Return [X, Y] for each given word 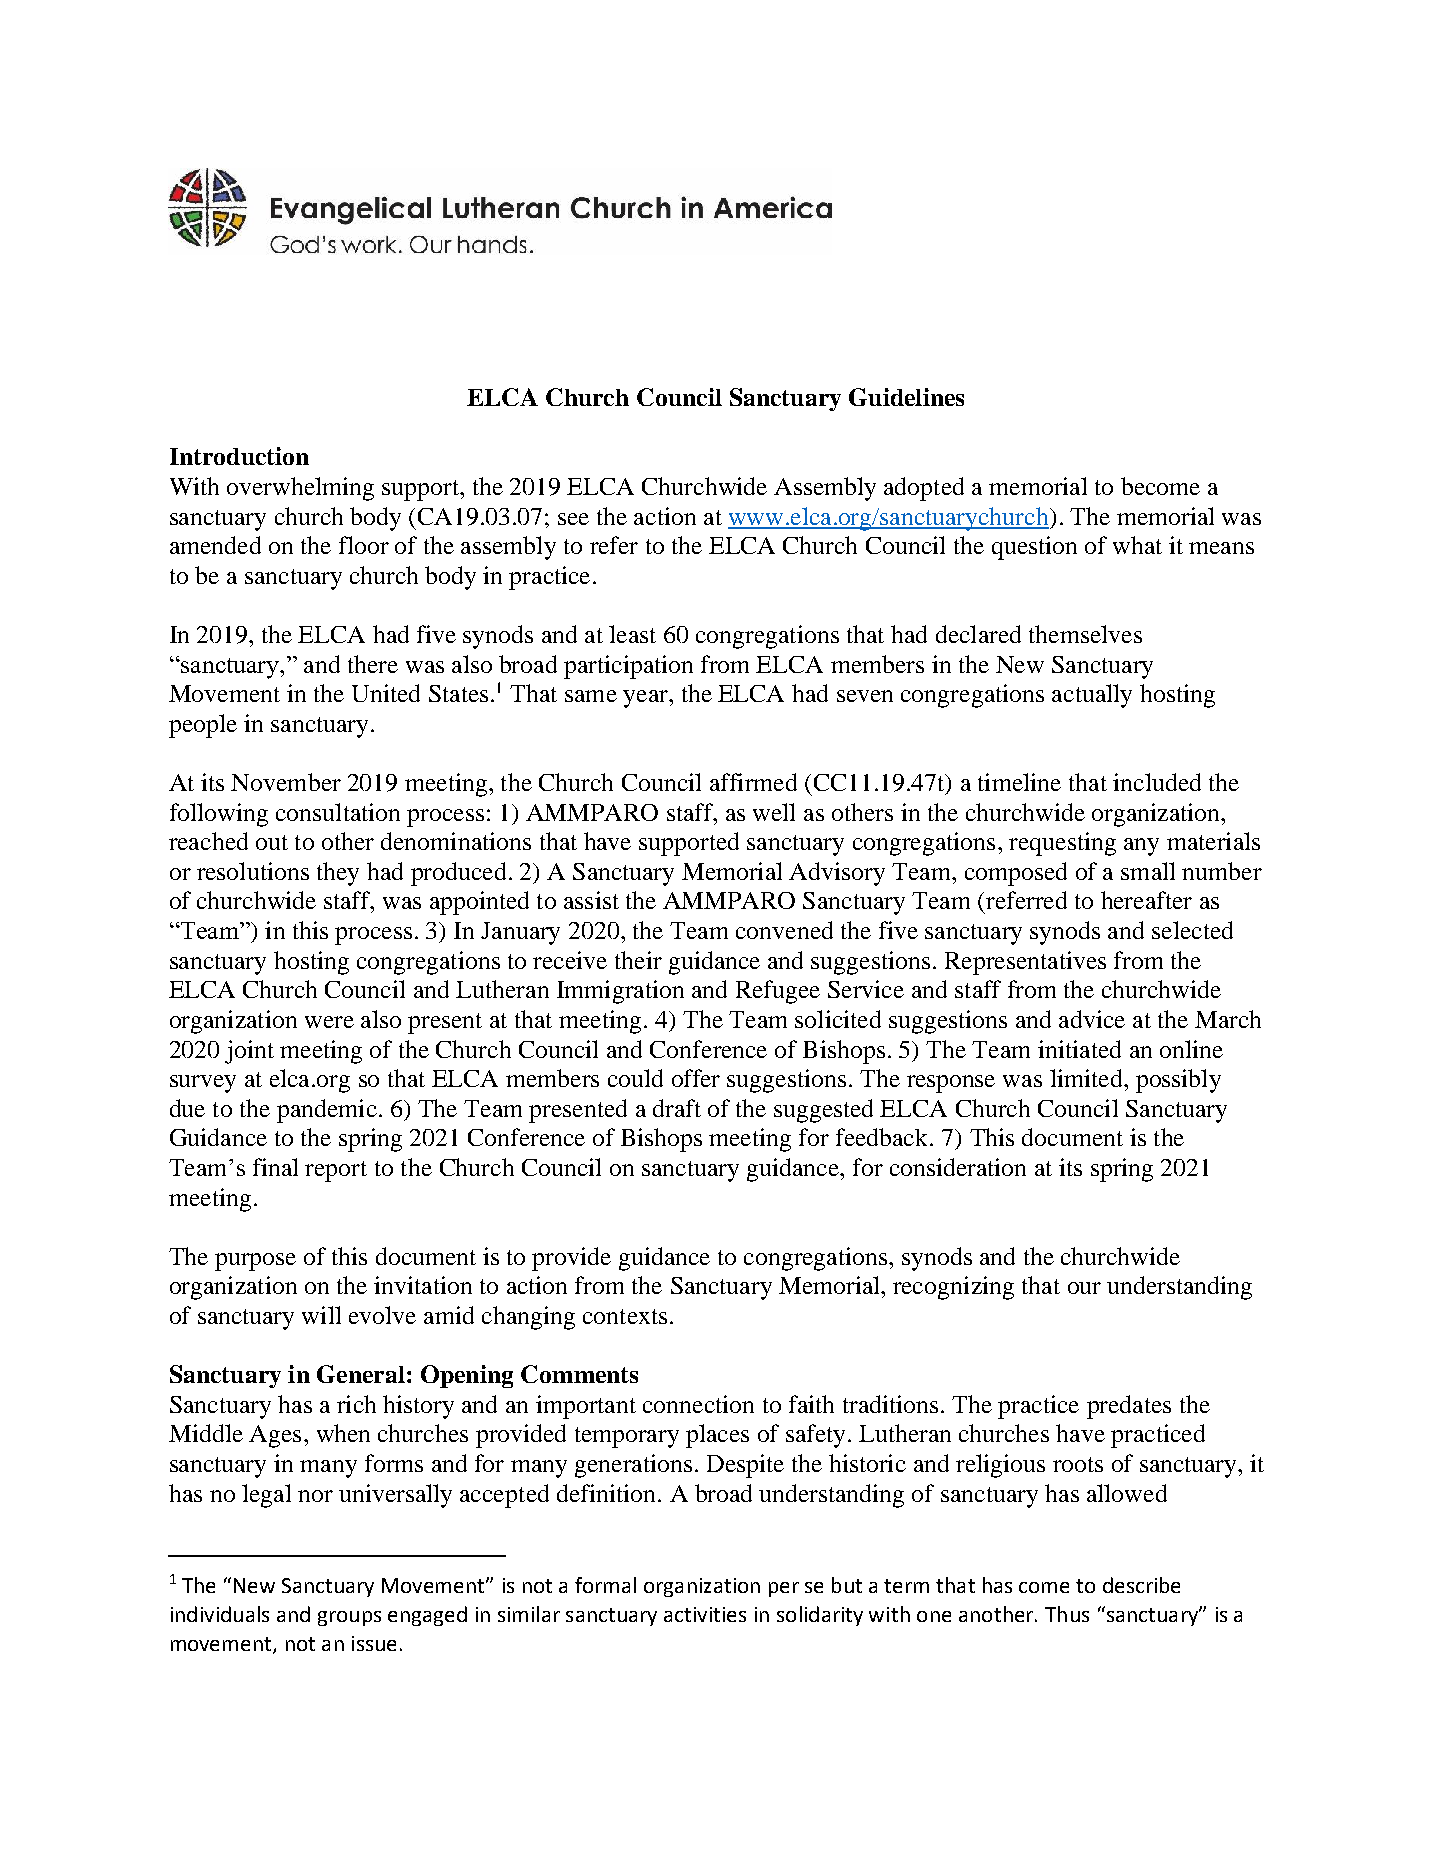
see [573, 519]
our [1084, 1288]
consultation [338, 812]
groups [349, 1618]
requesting [1062, 844]
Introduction [239, 456]
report [336, 1171]
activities [705, 1614]
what [1137, 545]
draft [677, 1108]
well [774, 812]
